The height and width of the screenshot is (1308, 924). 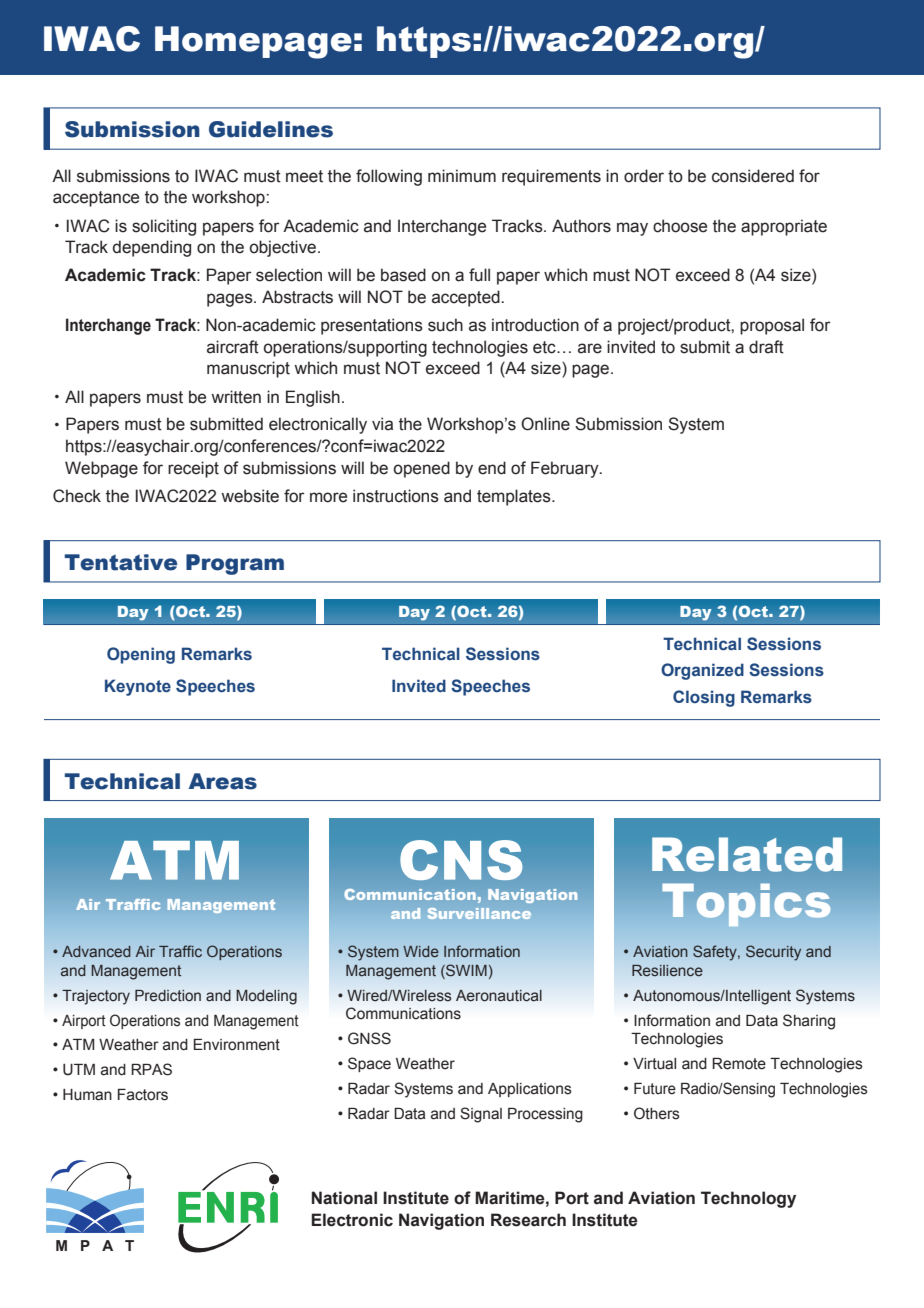 I want to click on acceptance, so click(x=96, y=199).
